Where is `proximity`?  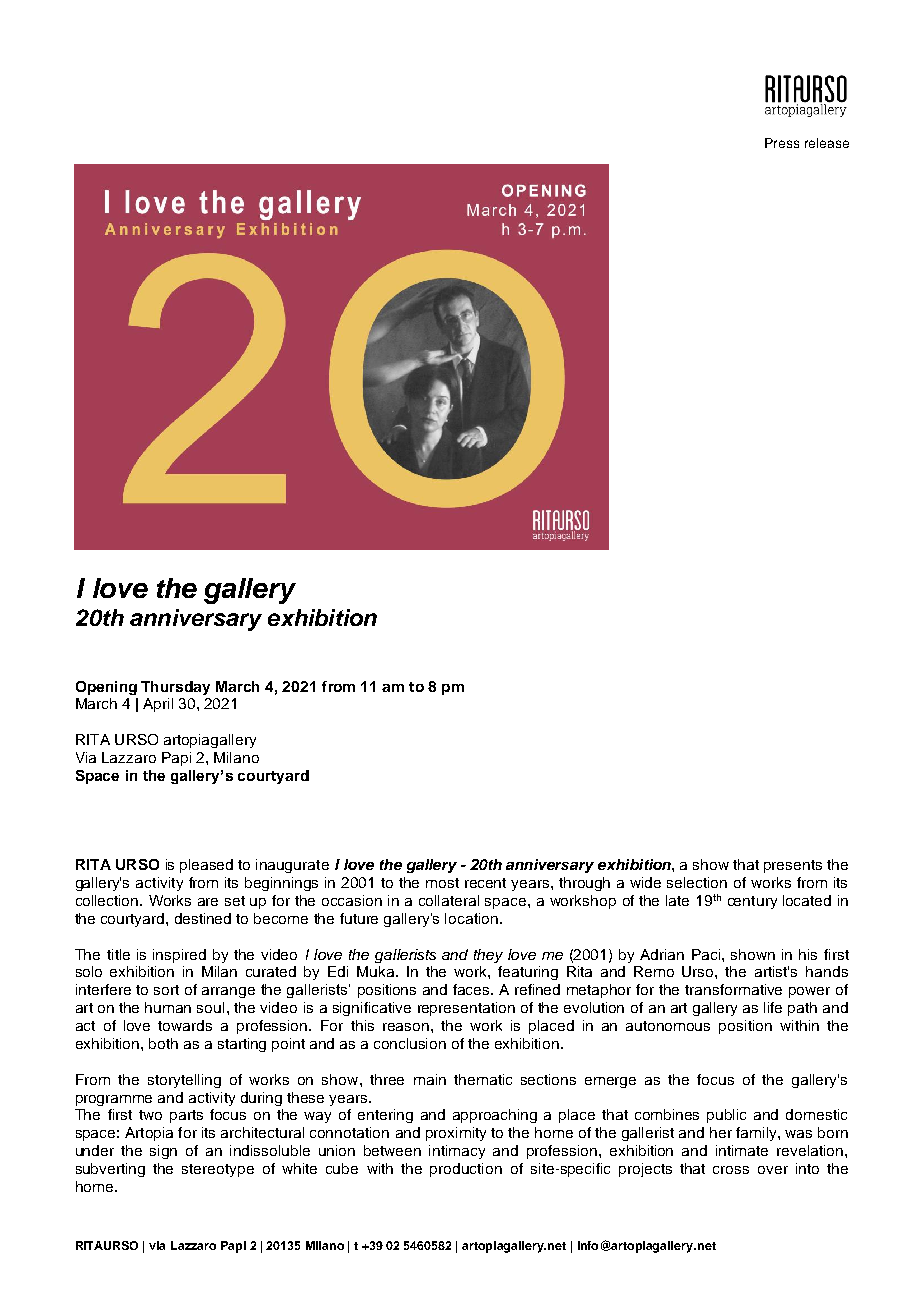 proximity is located at coordinates (456, 1134).
